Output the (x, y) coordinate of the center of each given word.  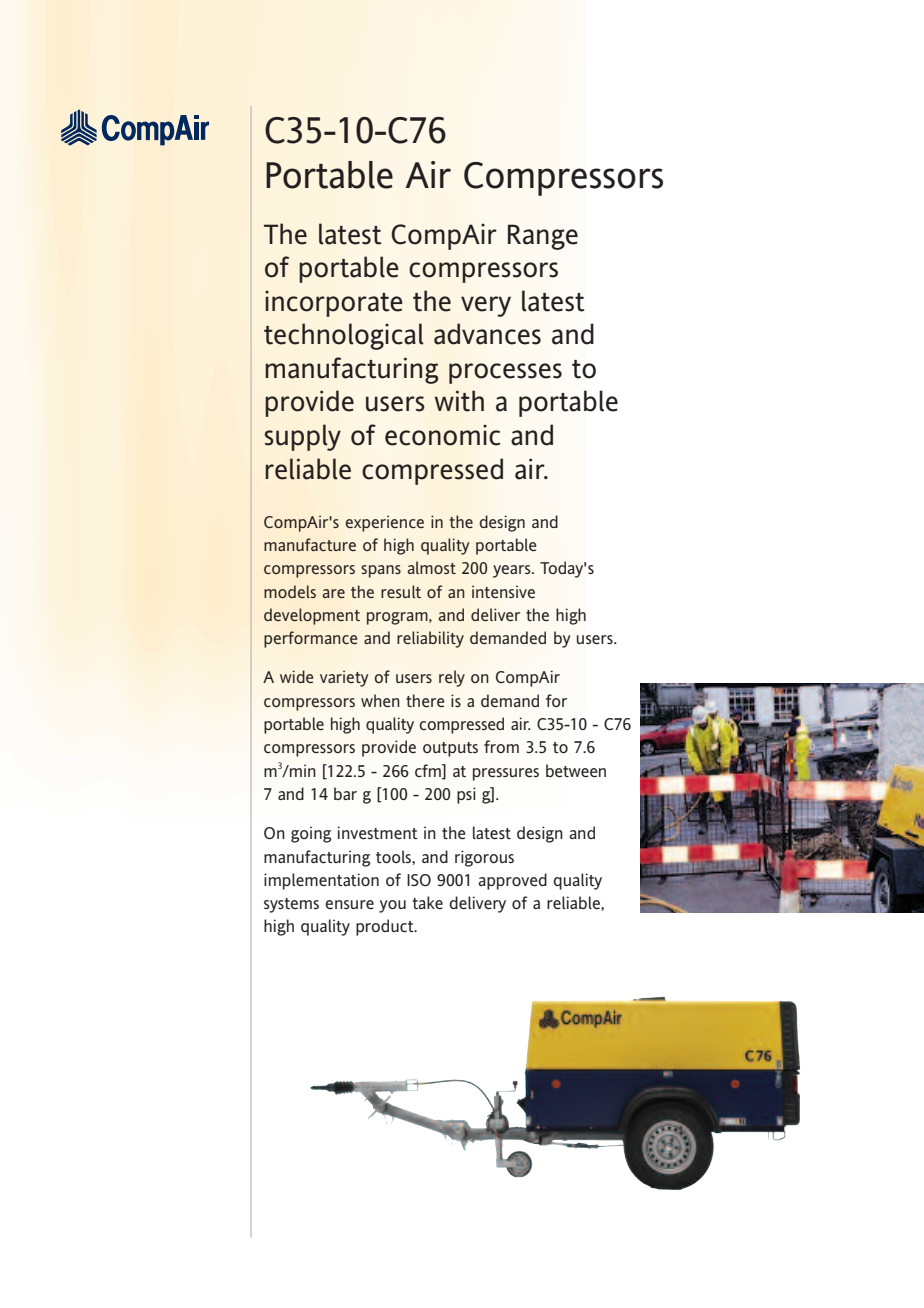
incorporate (334, 303)
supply (303, 437)
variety (344, 678)
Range (543, 237)
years (513, 571)
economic (442, 435)
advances (487, 334)
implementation (321, 881)
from (501, 746)
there (425, 700)
